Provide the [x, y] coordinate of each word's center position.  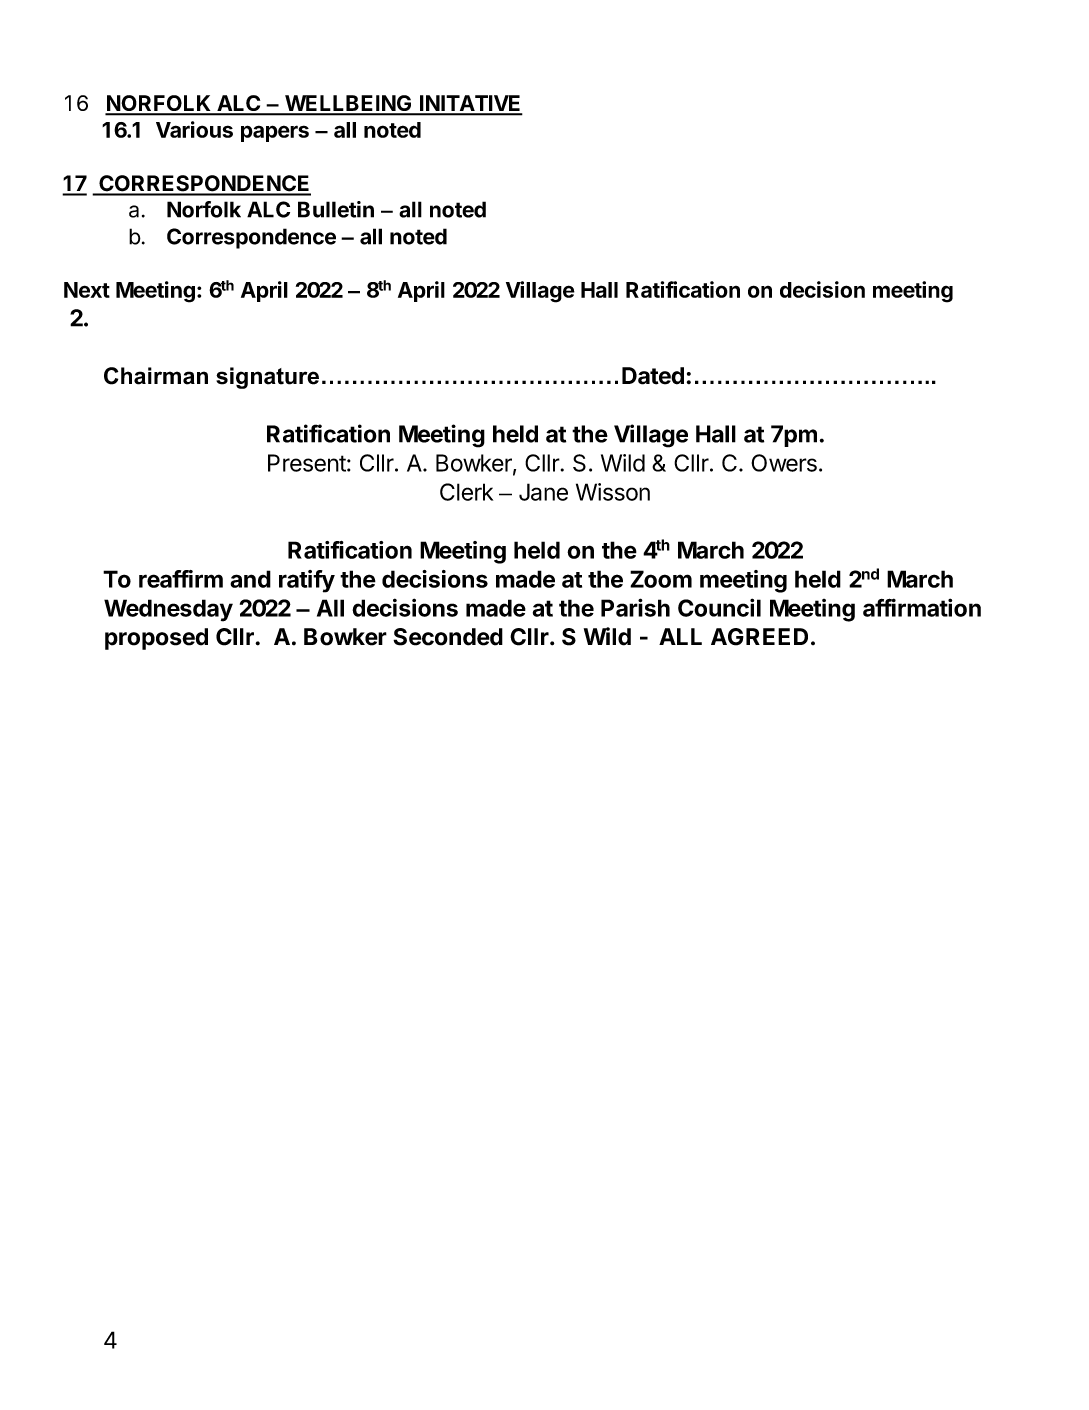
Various [194, 129]
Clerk [466, 492]
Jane [543, 492]
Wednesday [168, 610]
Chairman [156, 376]
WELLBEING [348, 104]
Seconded [448, 637]
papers [275, 133]
